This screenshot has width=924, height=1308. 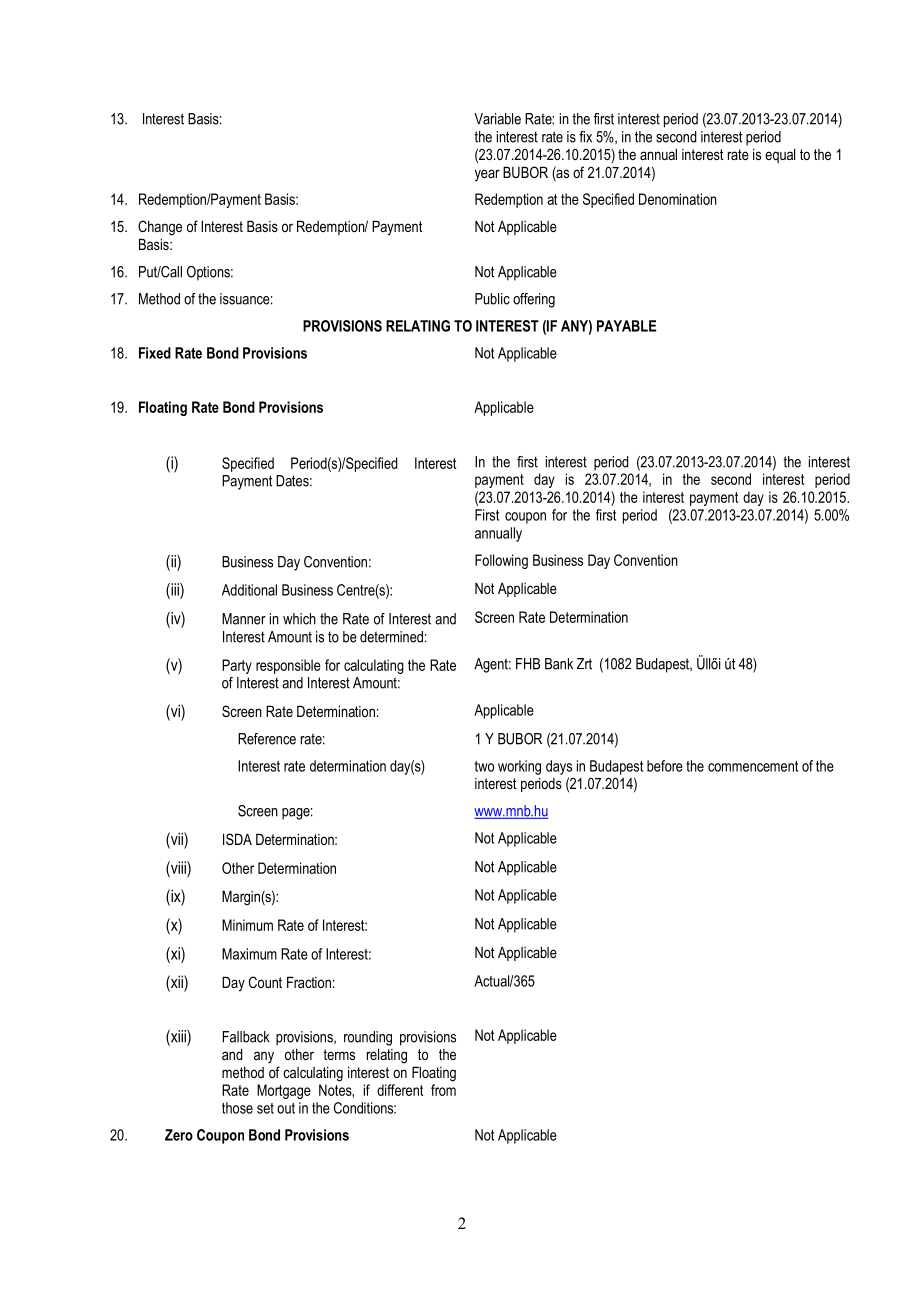 I want to click on Manner, so click(x=244, y=619).
